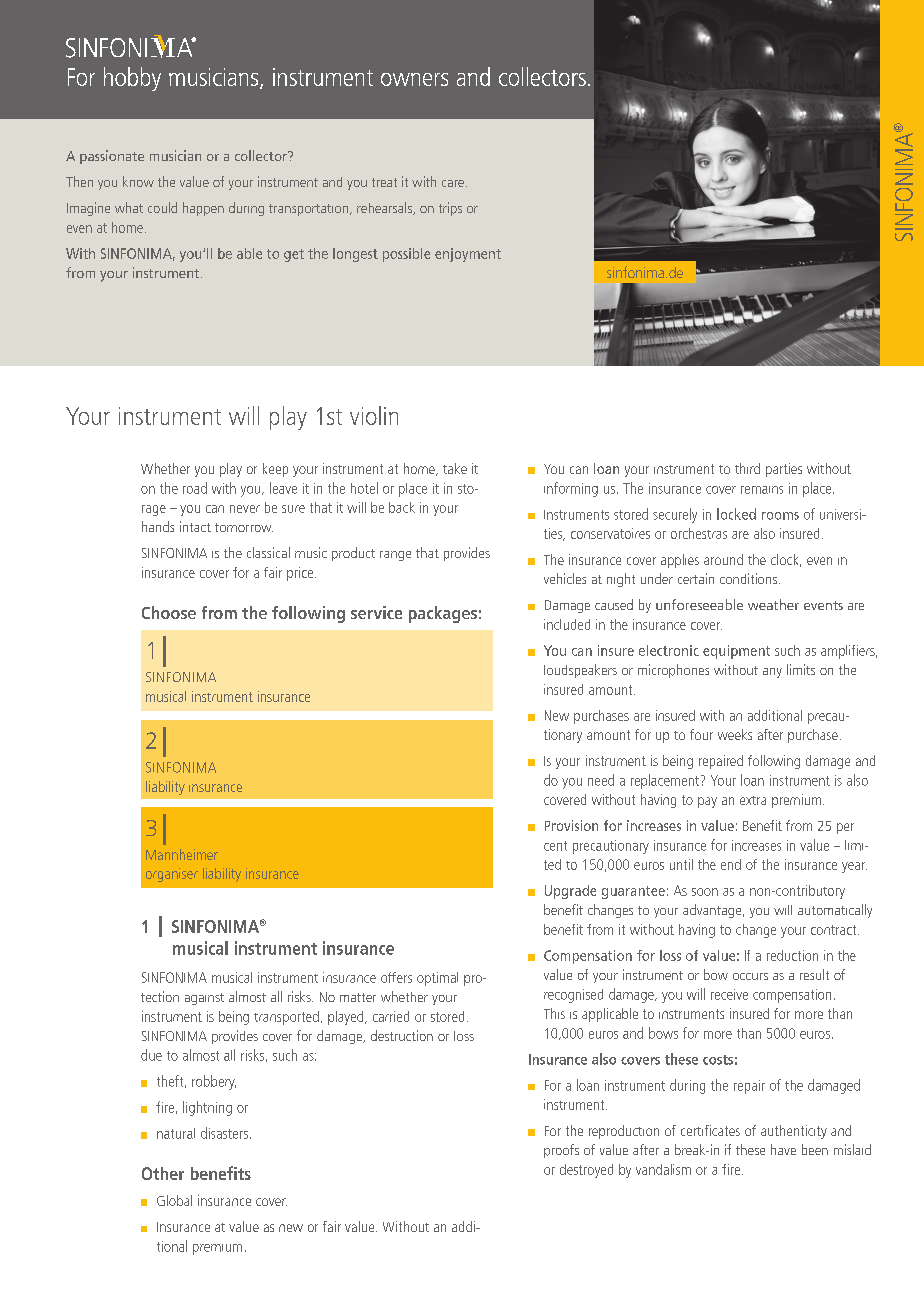 The height and width of the screenshot is (1308, 924). What do you see at coordinates (753, 800) in the screenshot?
I see `extra` at bounding box center [753, 800].
